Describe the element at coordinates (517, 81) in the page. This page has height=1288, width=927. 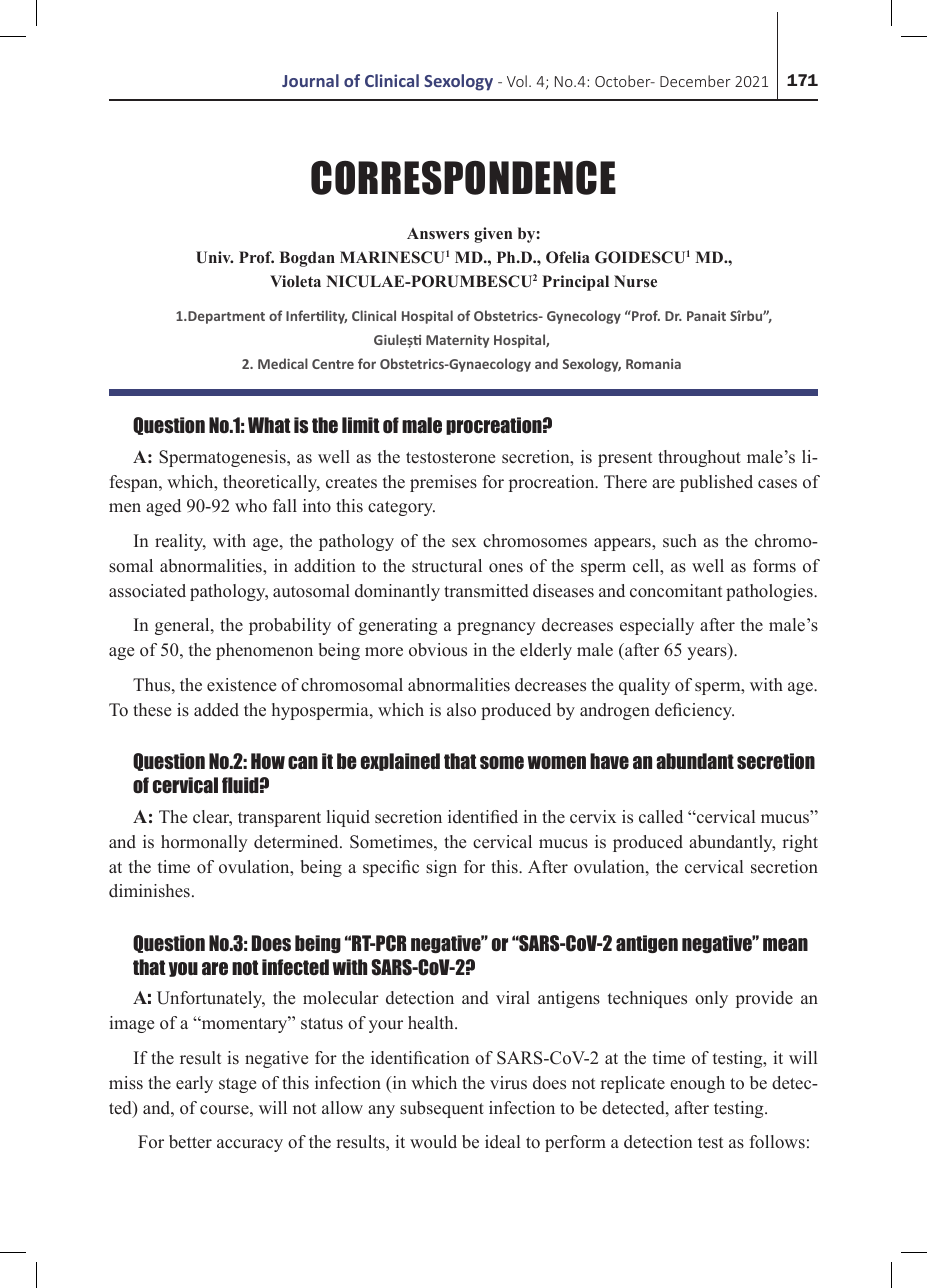
I see `Vol` at that location.
